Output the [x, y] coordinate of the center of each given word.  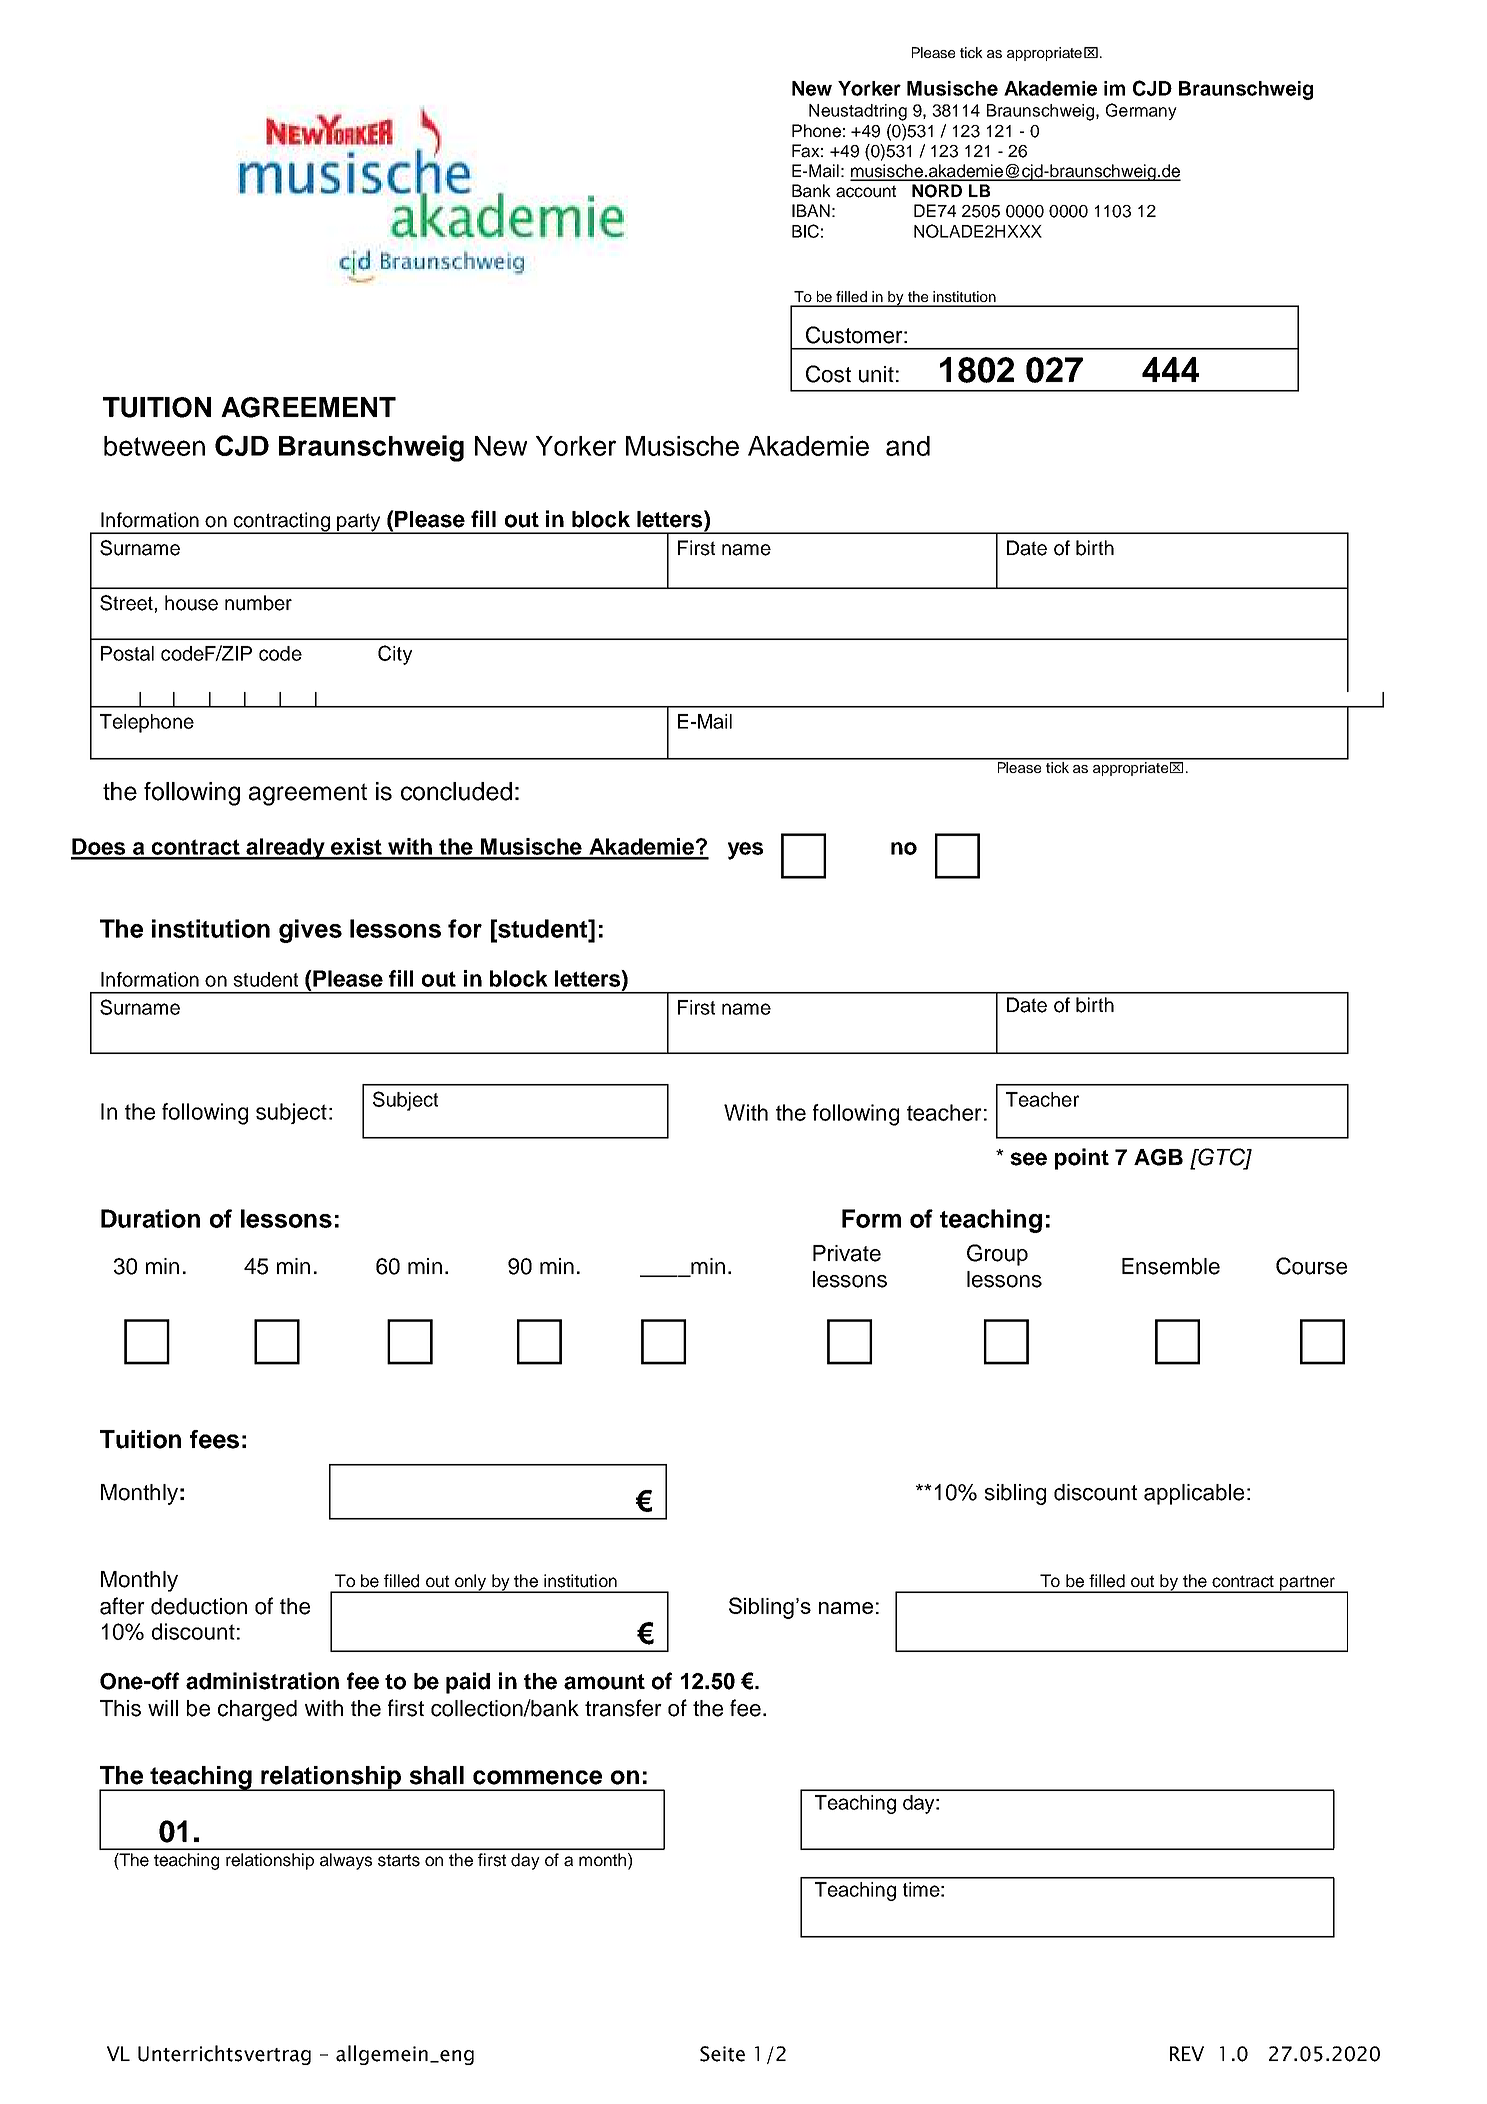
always [346, 1861]
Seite [722, 2054]
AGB [1158, 1157]
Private [847, 1253]
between [154, 446]
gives [310, 931]
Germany [1141, 111]
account [866, 191]
